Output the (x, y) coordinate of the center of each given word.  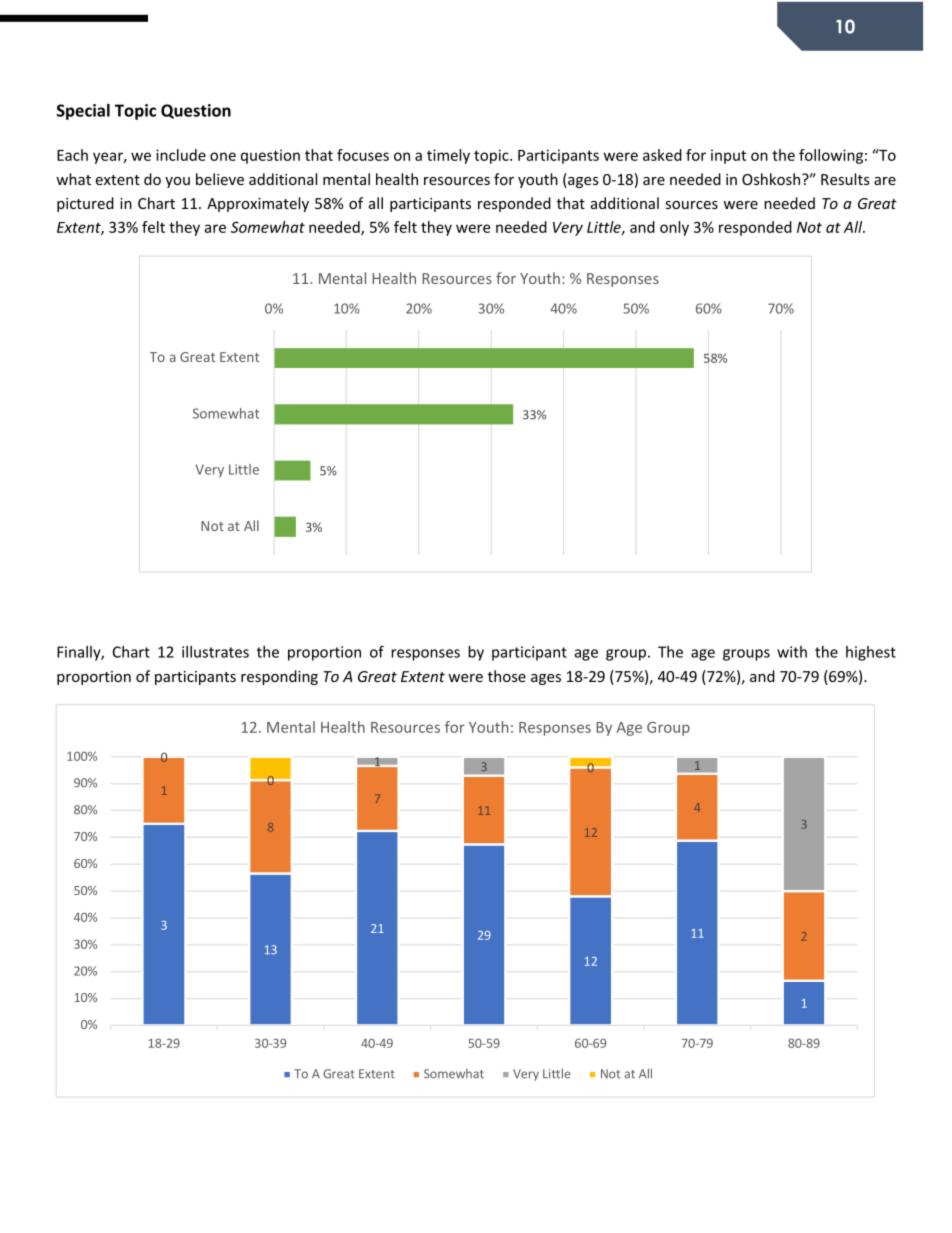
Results (845, 179)
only (674, 228)
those (507, 676)
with (792, 652)
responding (279, 677)
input (728, 156)
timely (448, 156)
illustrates (215, 652)
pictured (85, 204)
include (181, 155)
